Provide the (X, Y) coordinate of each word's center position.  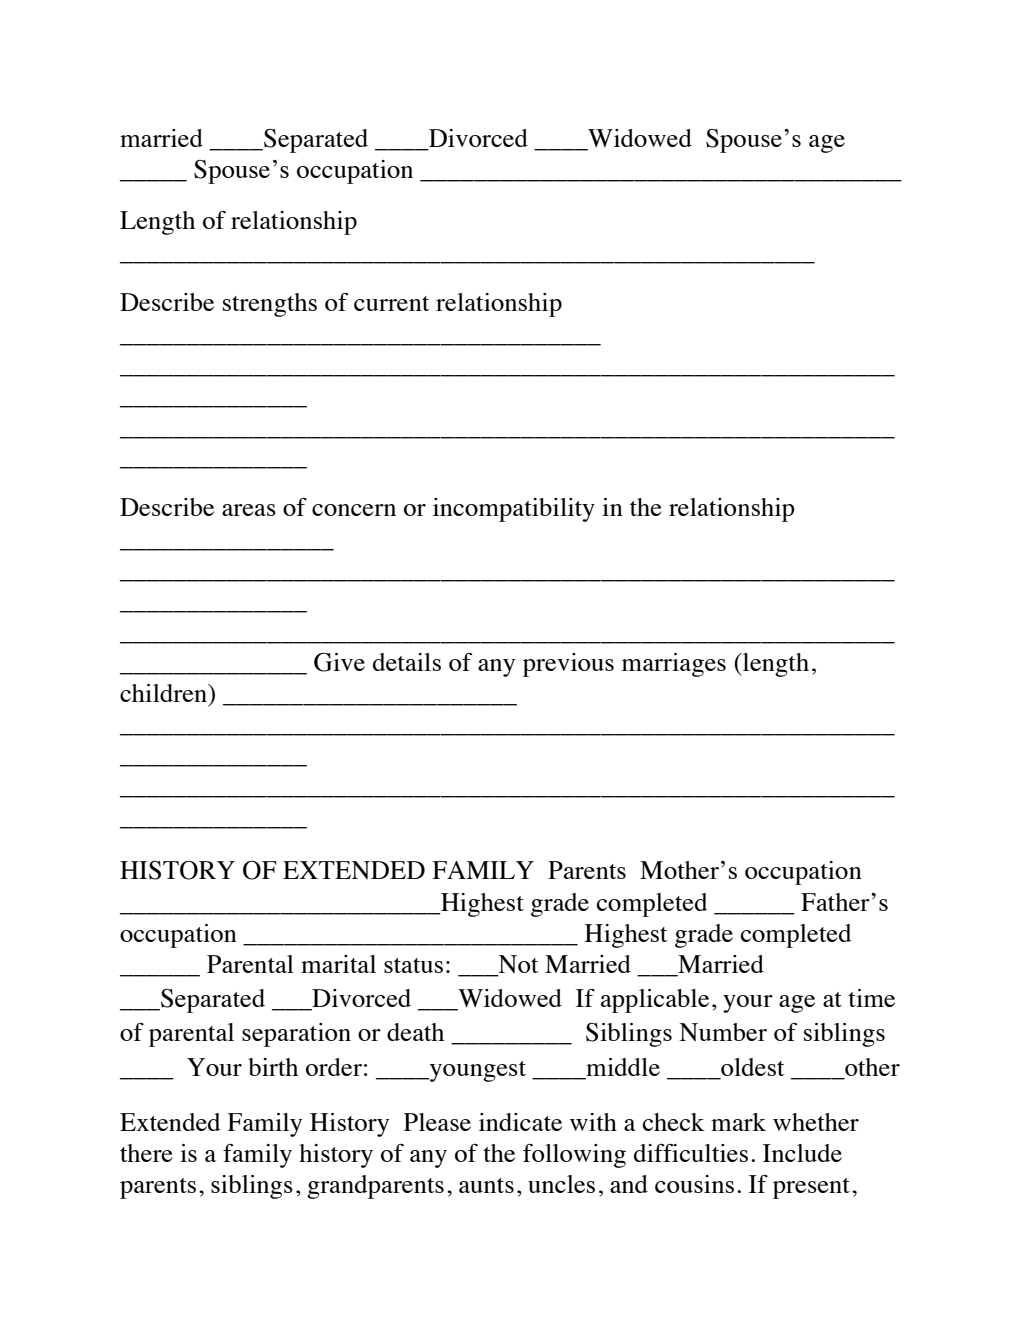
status (413, 965)
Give (339, 662)
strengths (270, 305)
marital (338, 964)
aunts (486, 1185)
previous (568, 665)
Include (802, 1153)
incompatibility (514, 510)
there (146, 1153)
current (392, 303)
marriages (674, 665)
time (871, 998)
